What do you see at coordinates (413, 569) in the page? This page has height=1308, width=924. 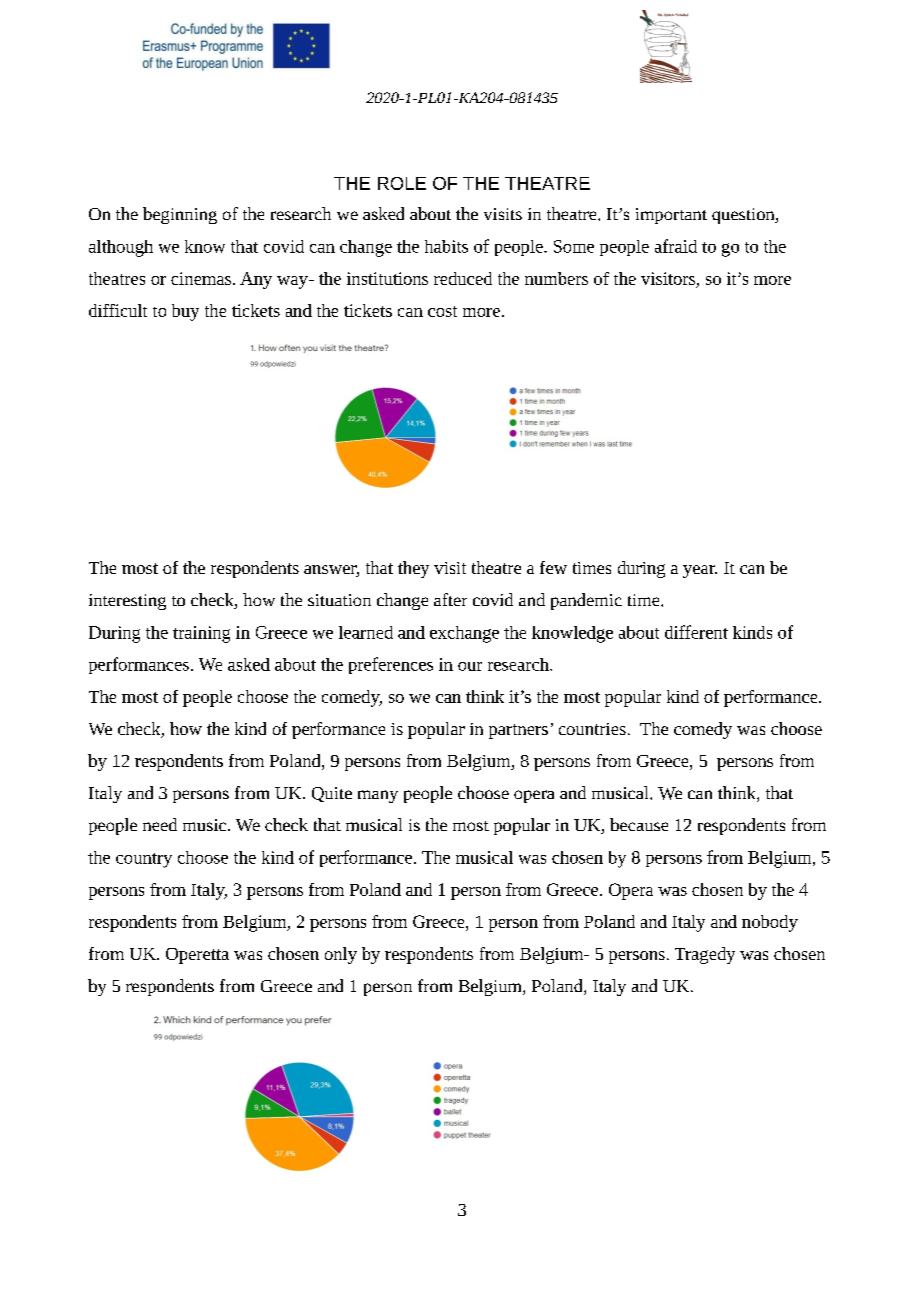 I see `they` at bounding box center [413, 569].
